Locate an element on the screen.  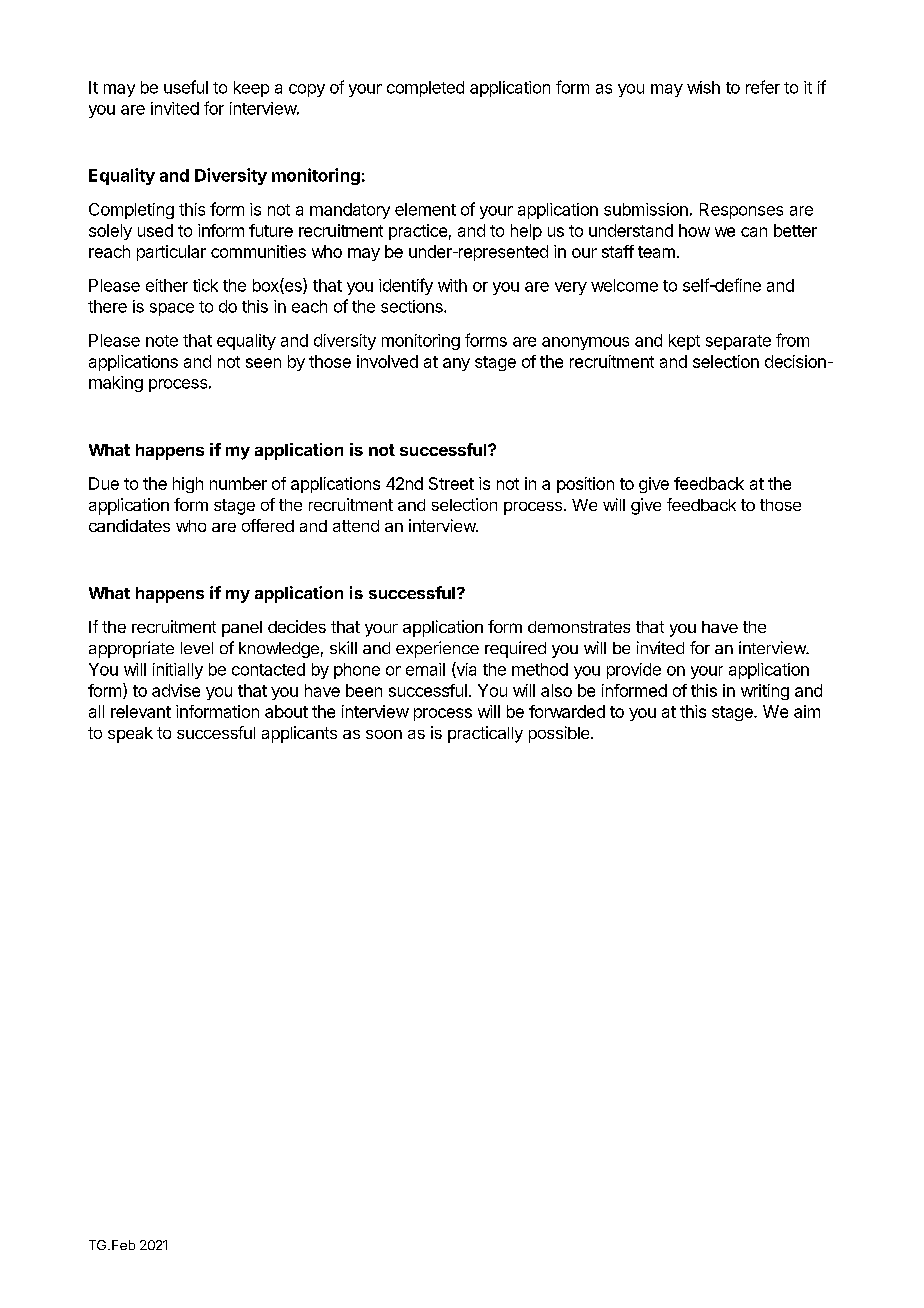
completed is located at coordinates (425, 89).
